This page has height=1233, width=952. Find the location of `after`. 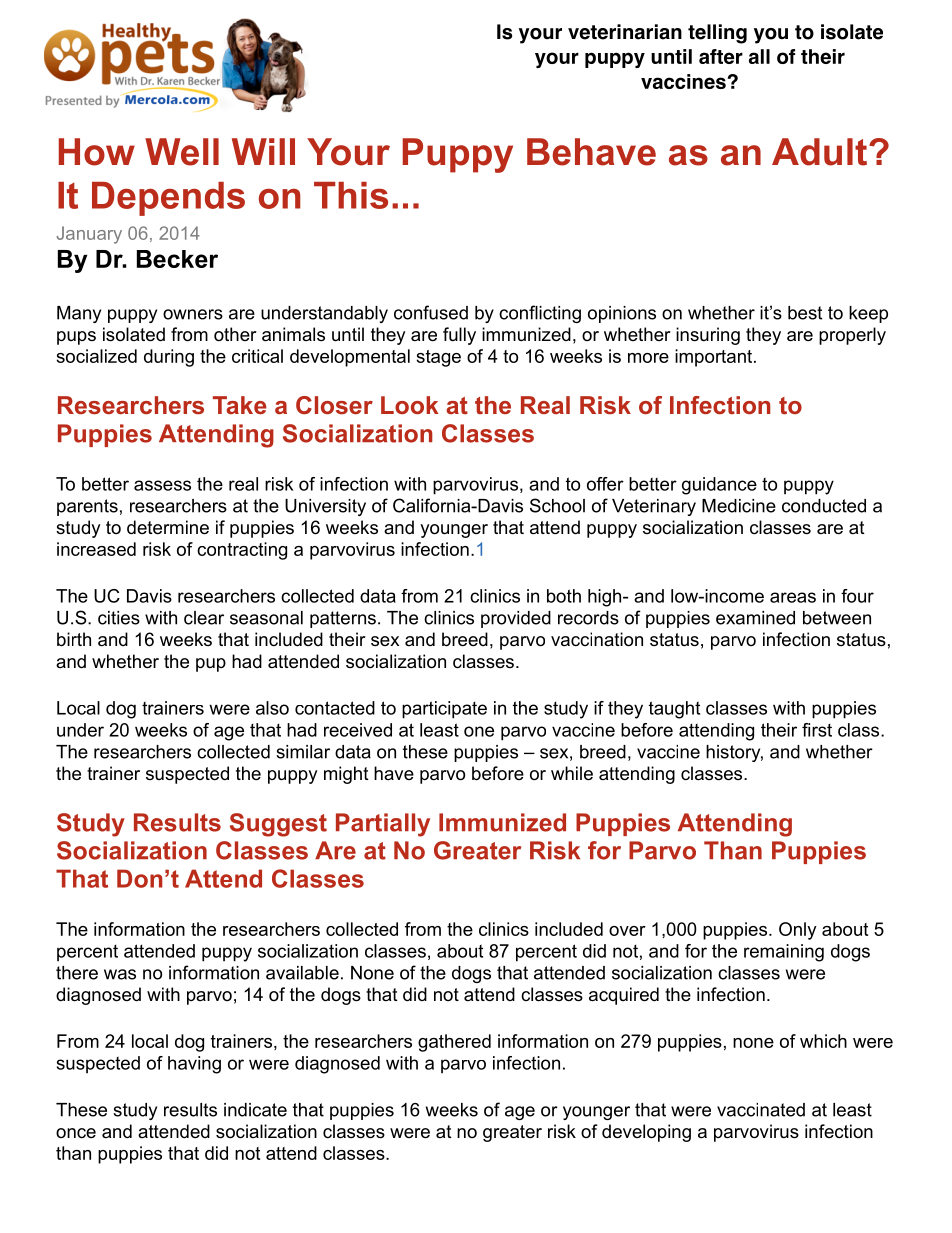

after is located at coordinates (721, 56).
